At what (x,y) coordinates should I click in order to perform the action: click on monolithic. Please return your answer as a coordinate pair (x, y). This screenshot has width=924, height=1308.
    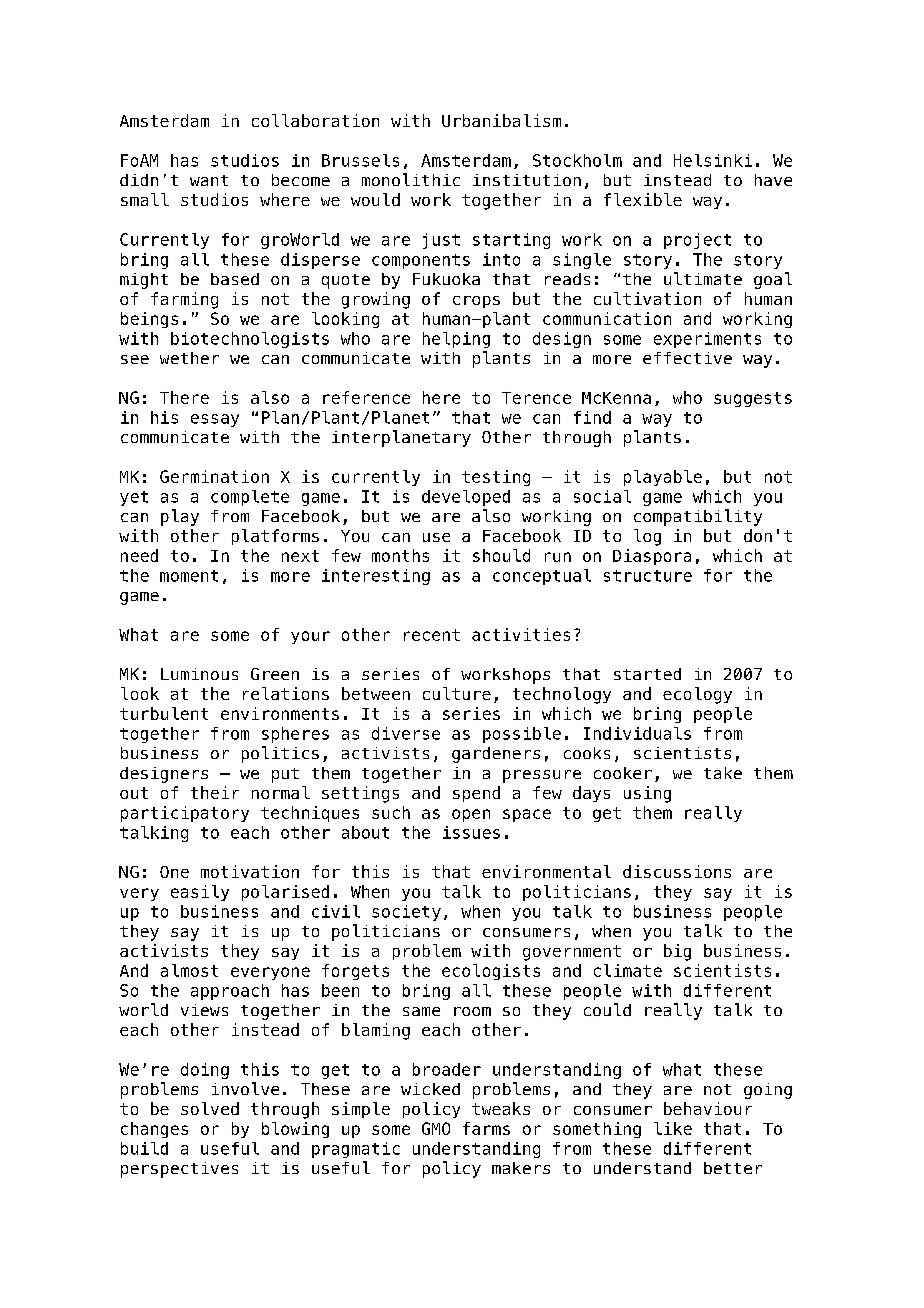
    Looking at the image, I should click on (411, 179).
